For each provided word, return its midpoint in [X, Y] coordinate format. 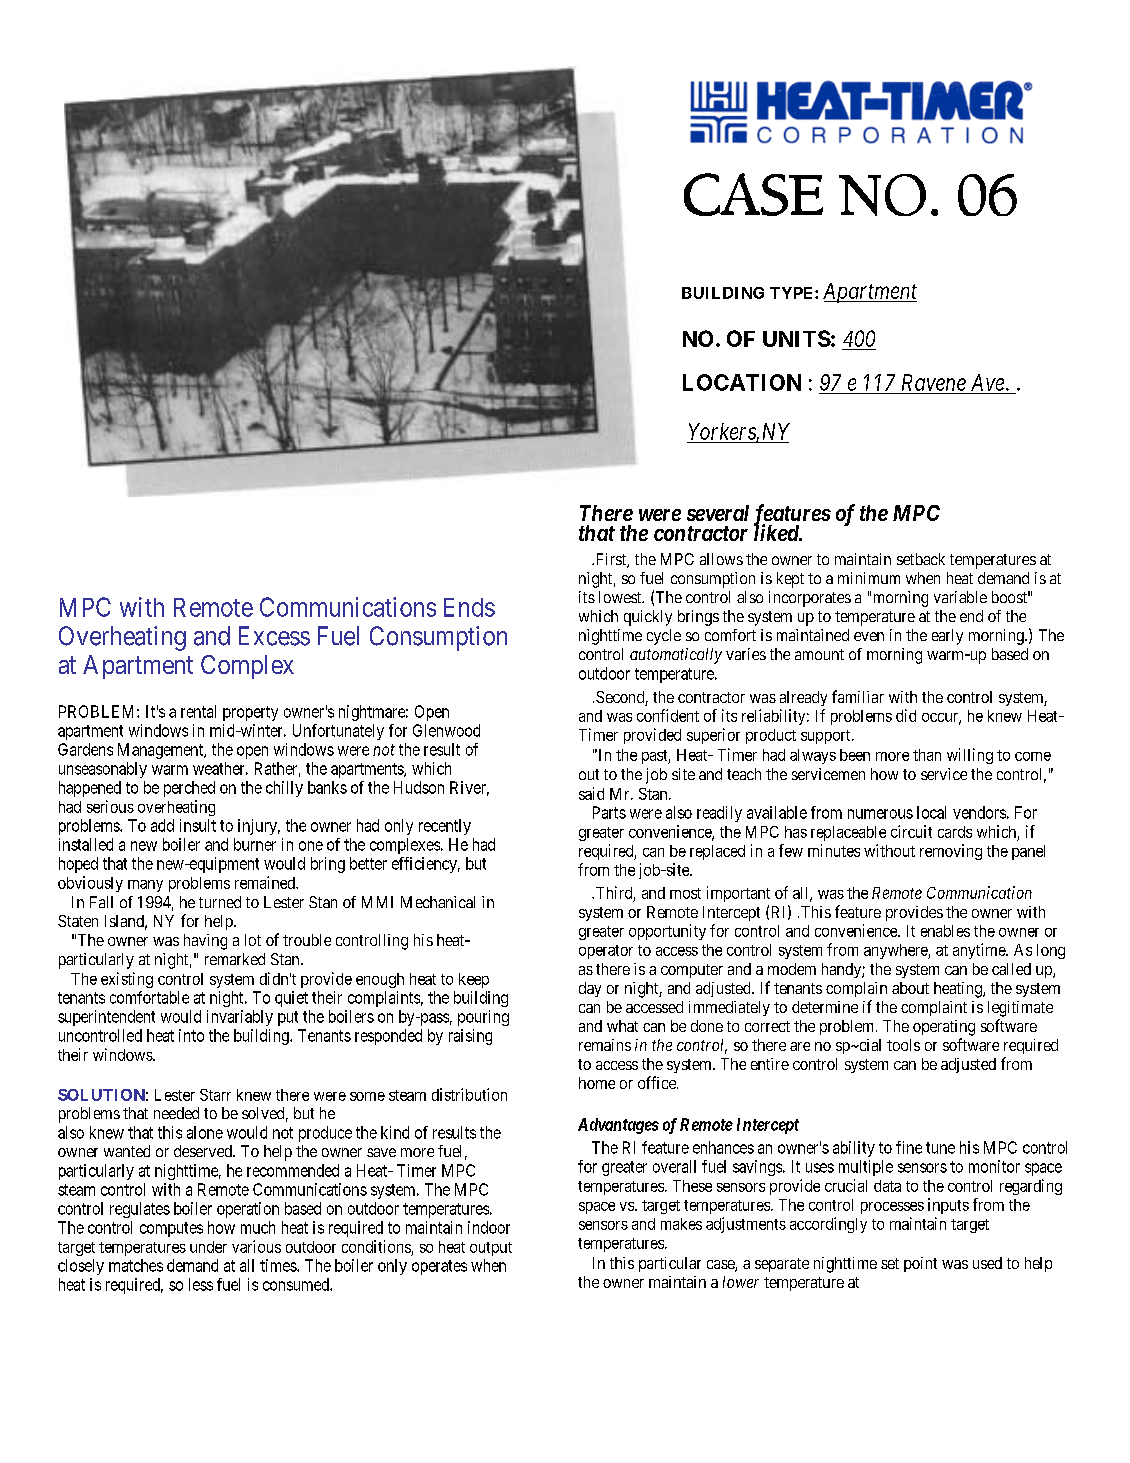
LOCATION [742, 382]
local [931, 812]
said [591, 793]
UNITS [797, 338]
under [208, 1247]
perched [189, 789]
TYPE [793, 293]
